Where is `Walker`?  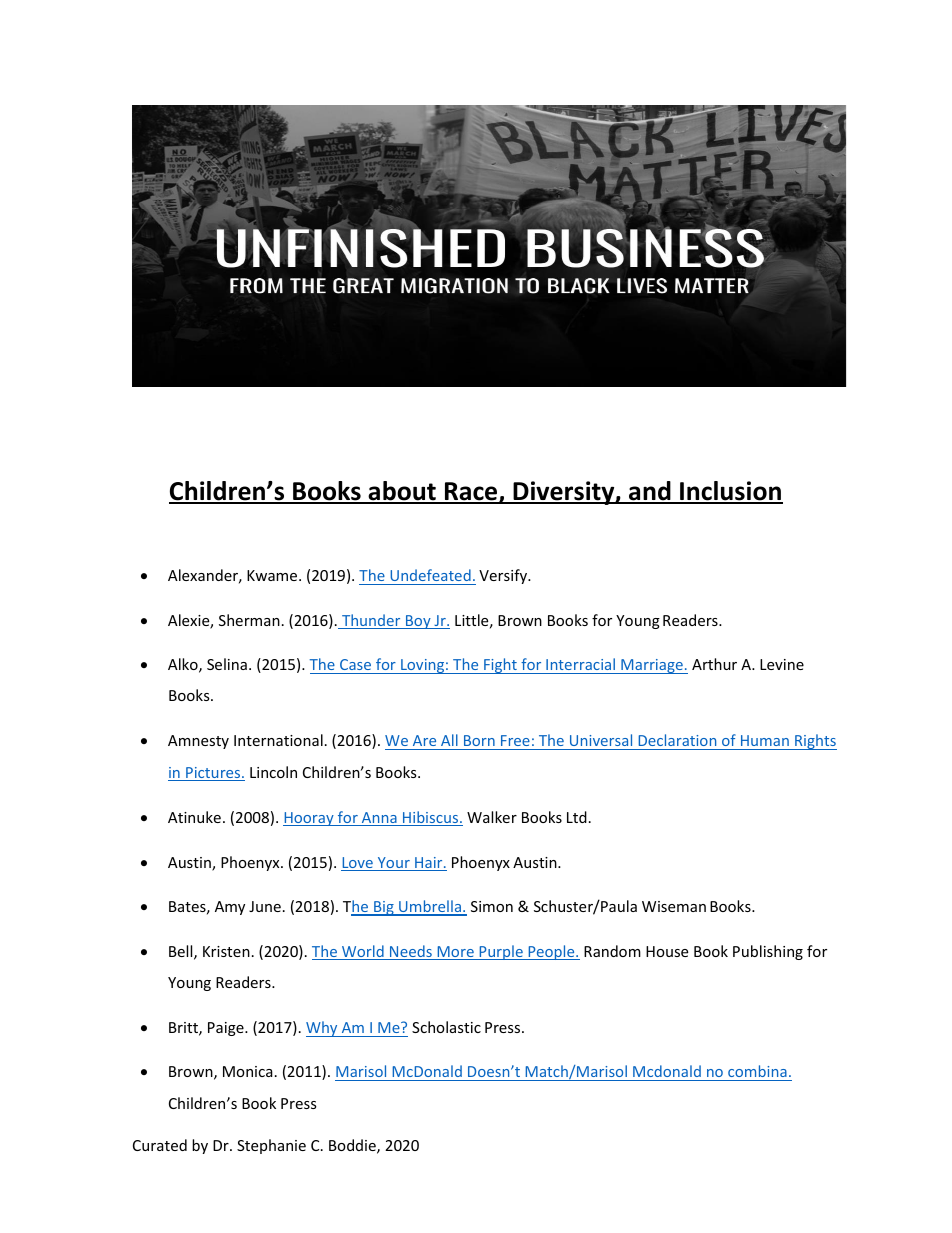
Walker is located at coordinates (492, 817).
